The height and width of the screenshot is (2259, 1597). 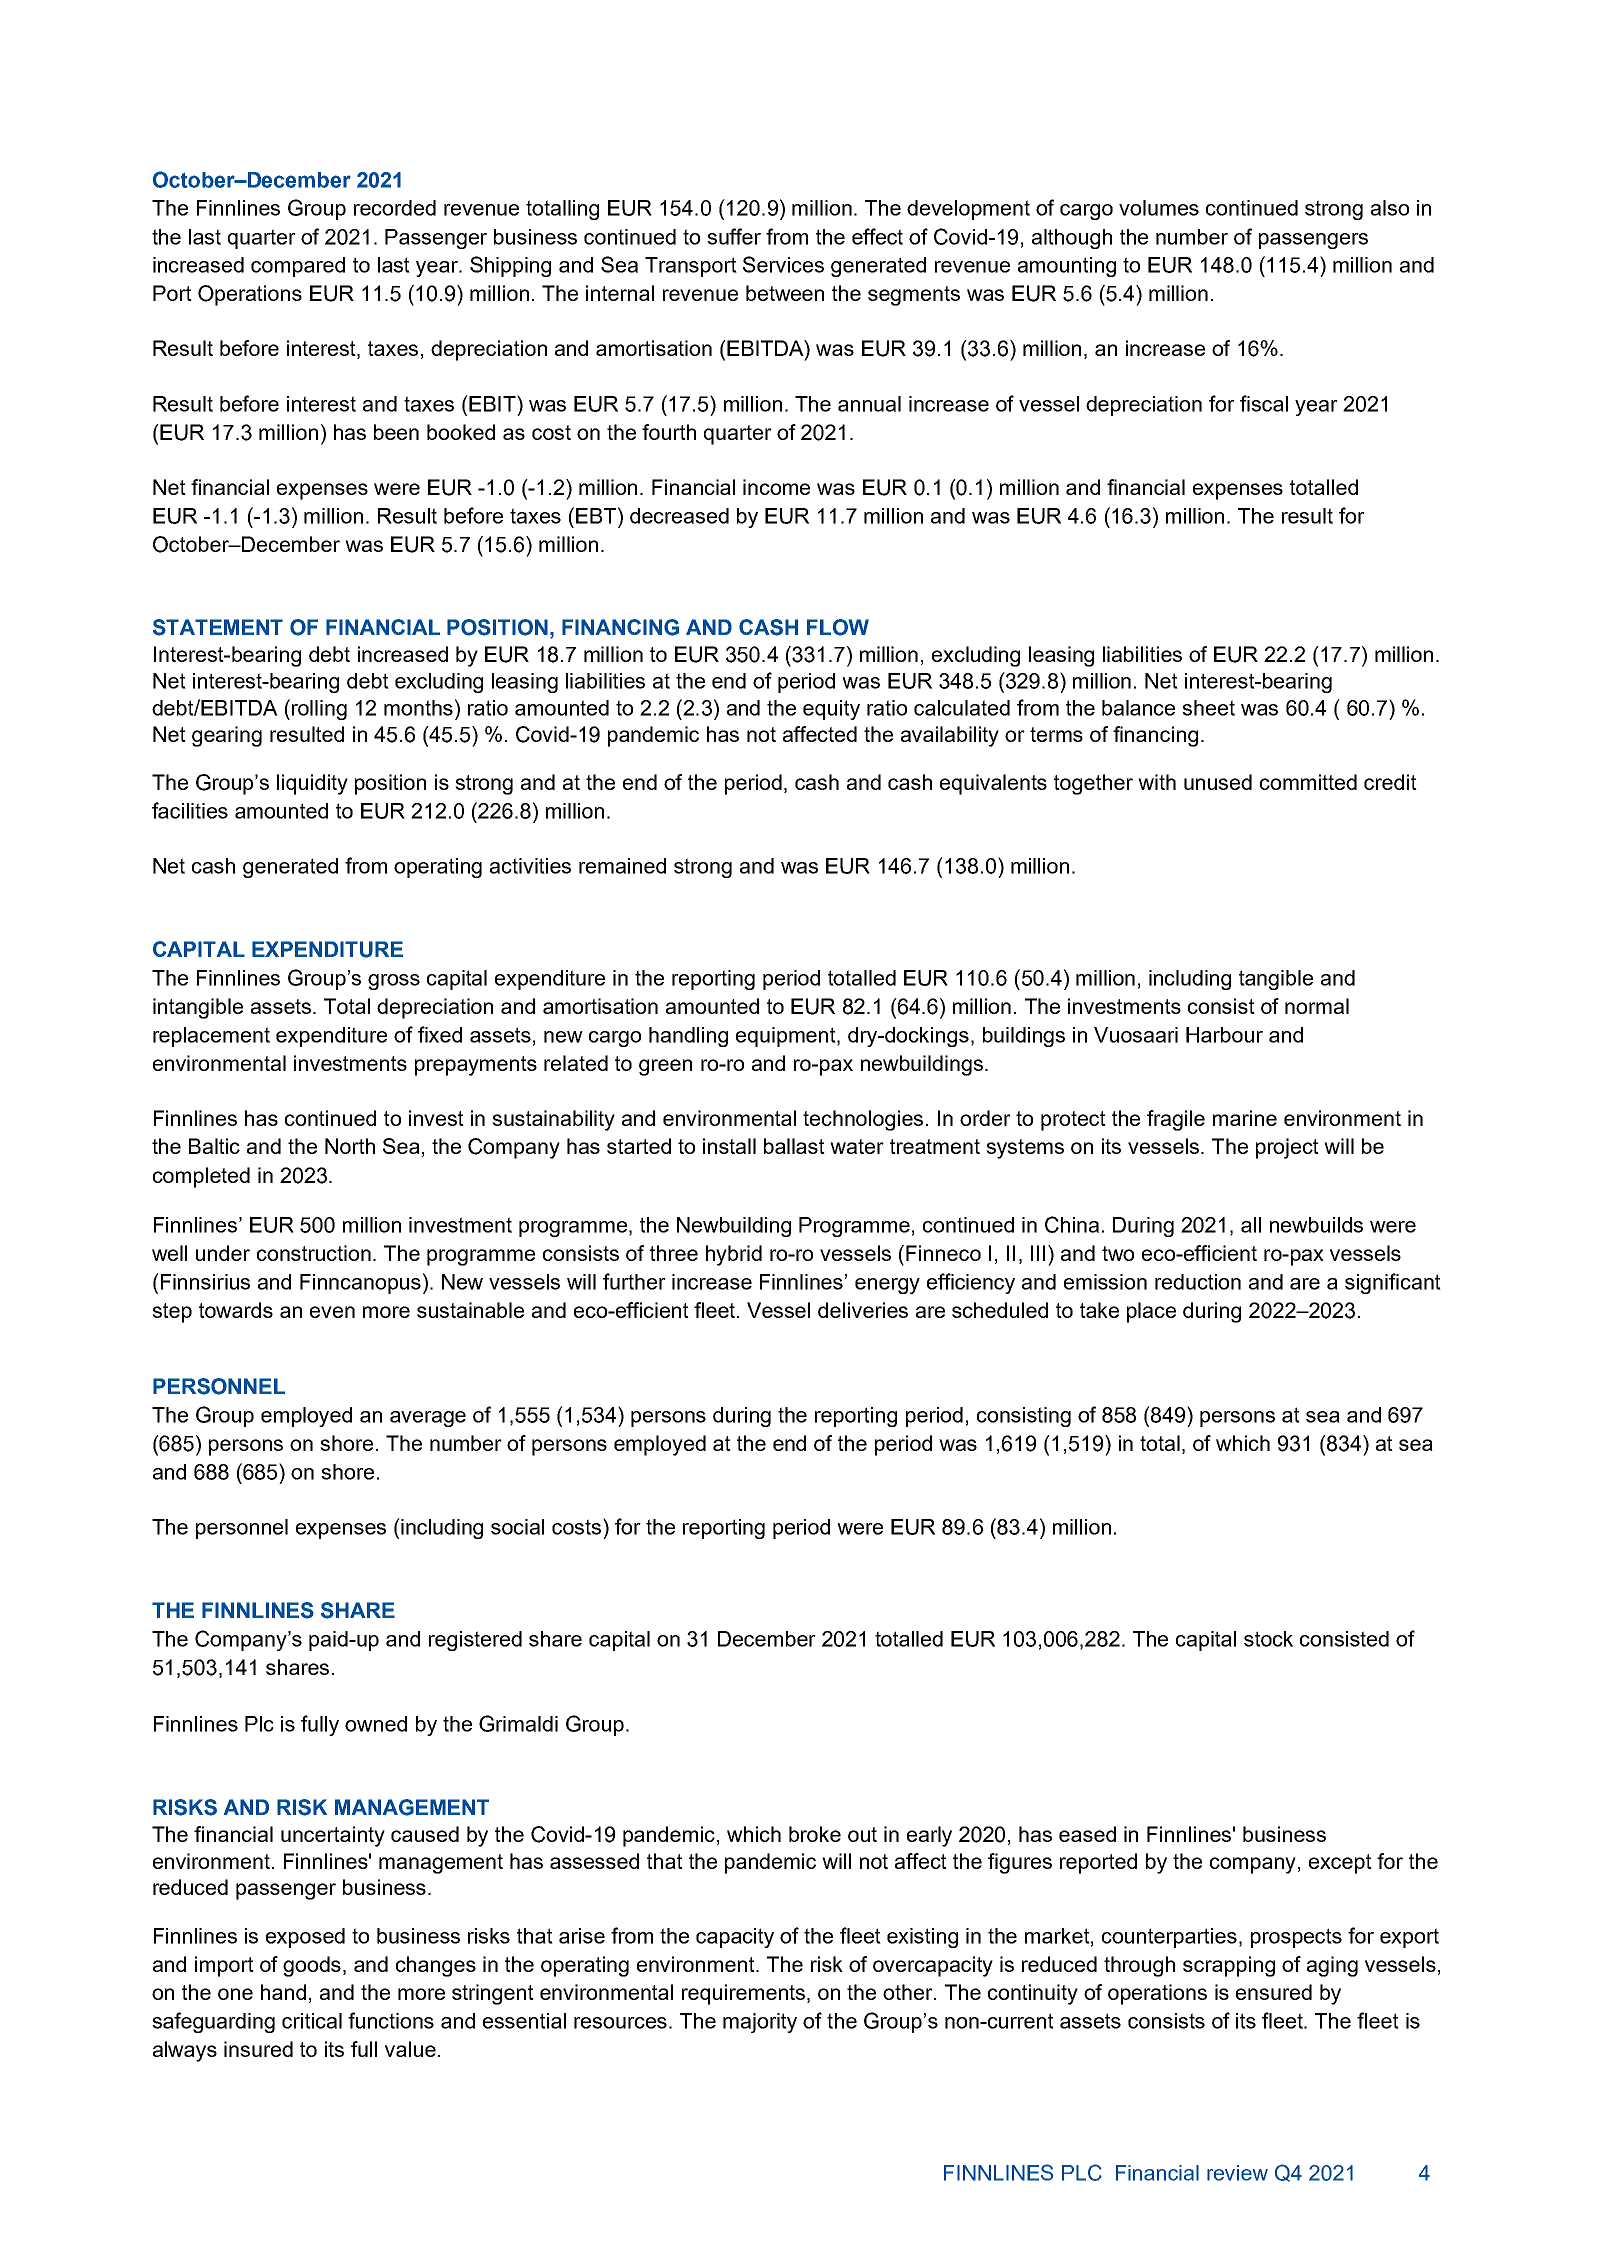 I want to click on project, so click(x=1287, y=1148).
